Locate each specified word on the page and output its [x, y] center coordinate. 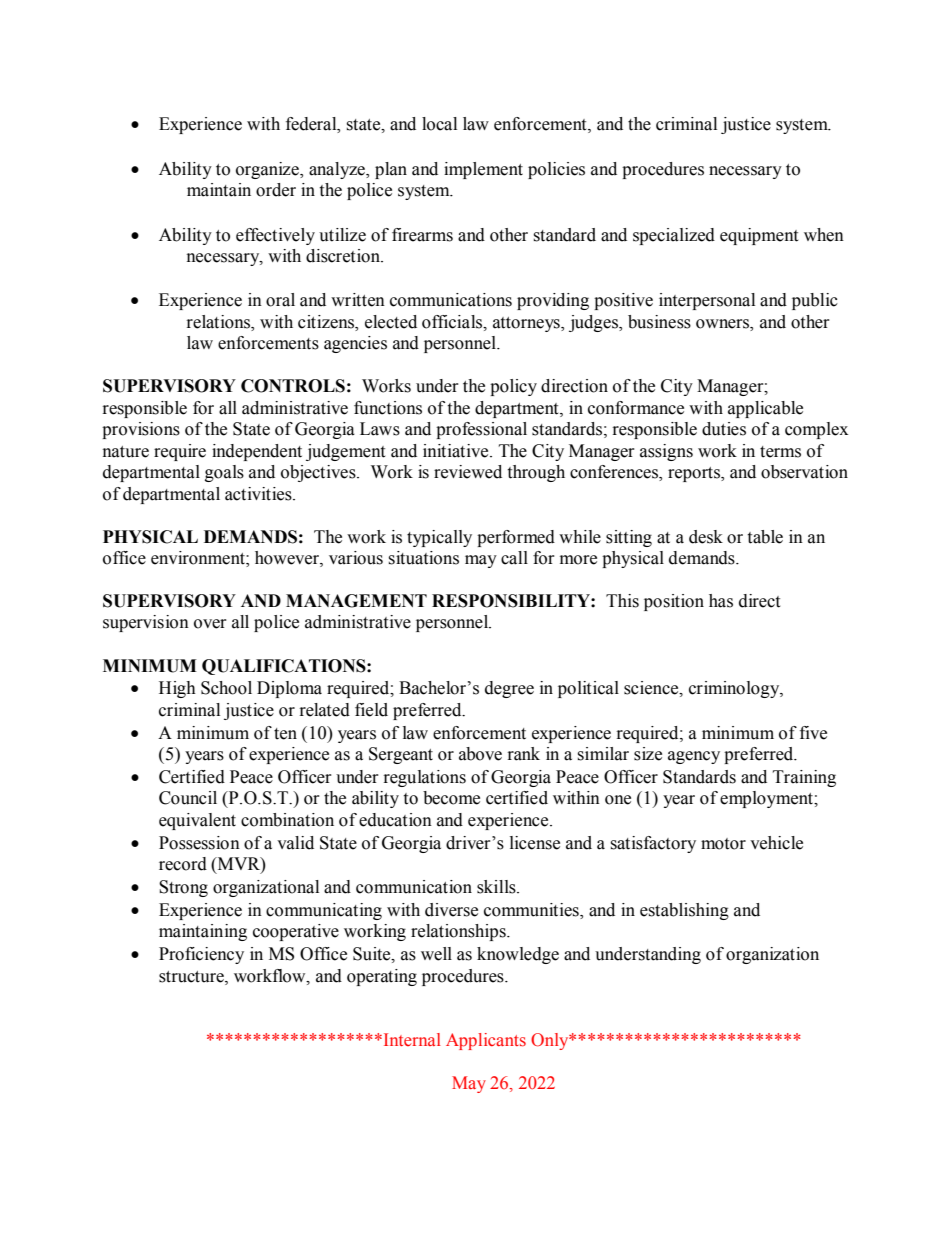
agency [694, 757]
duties [724, 429]
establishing [684, 911]
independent [257, 452]
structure [192, 977]
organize [268, 170]
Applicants [486, 1041]
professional [481, 430]
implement [483, 170]
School [226, 688]
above [480, 754]
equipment [759, 236]
